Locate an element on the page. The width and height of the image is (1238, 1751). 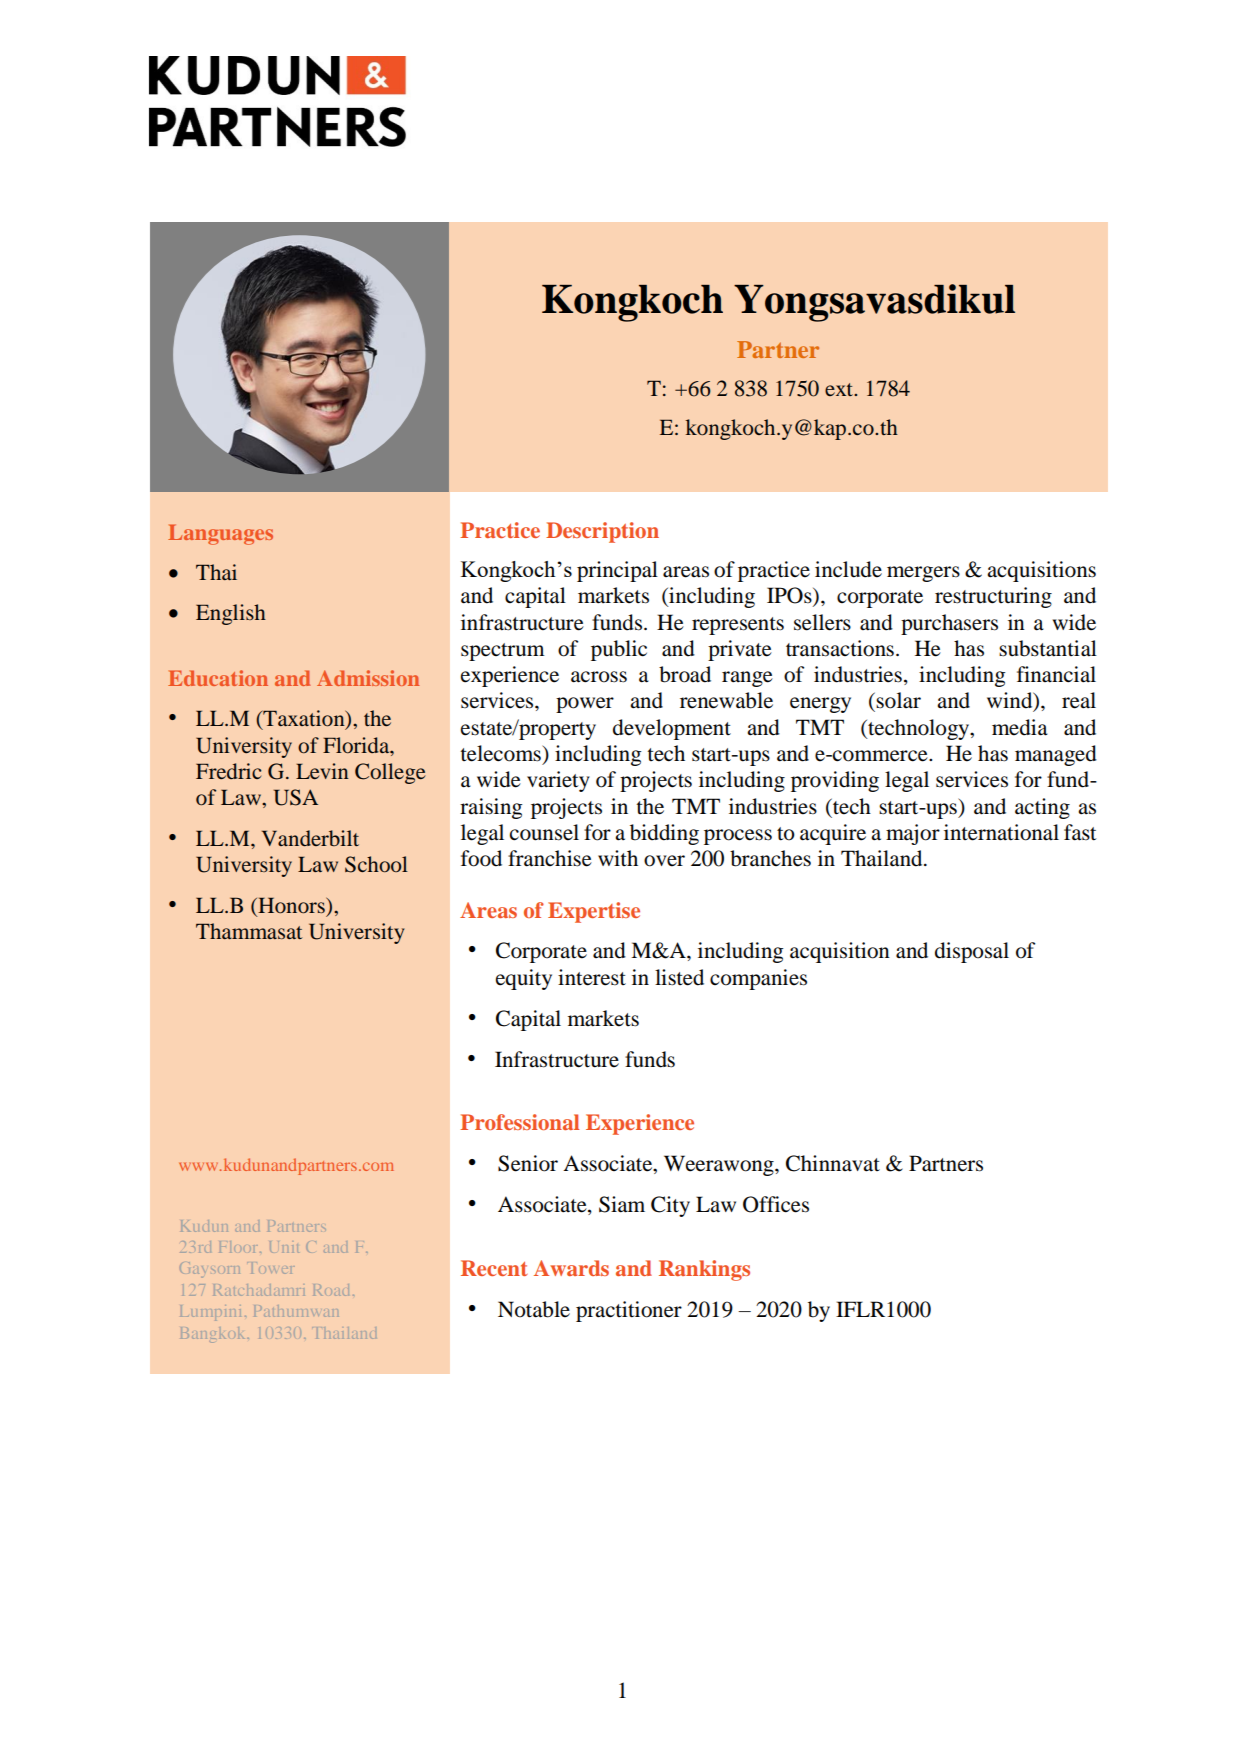
Offices is located at coordinates (776, 1204).
